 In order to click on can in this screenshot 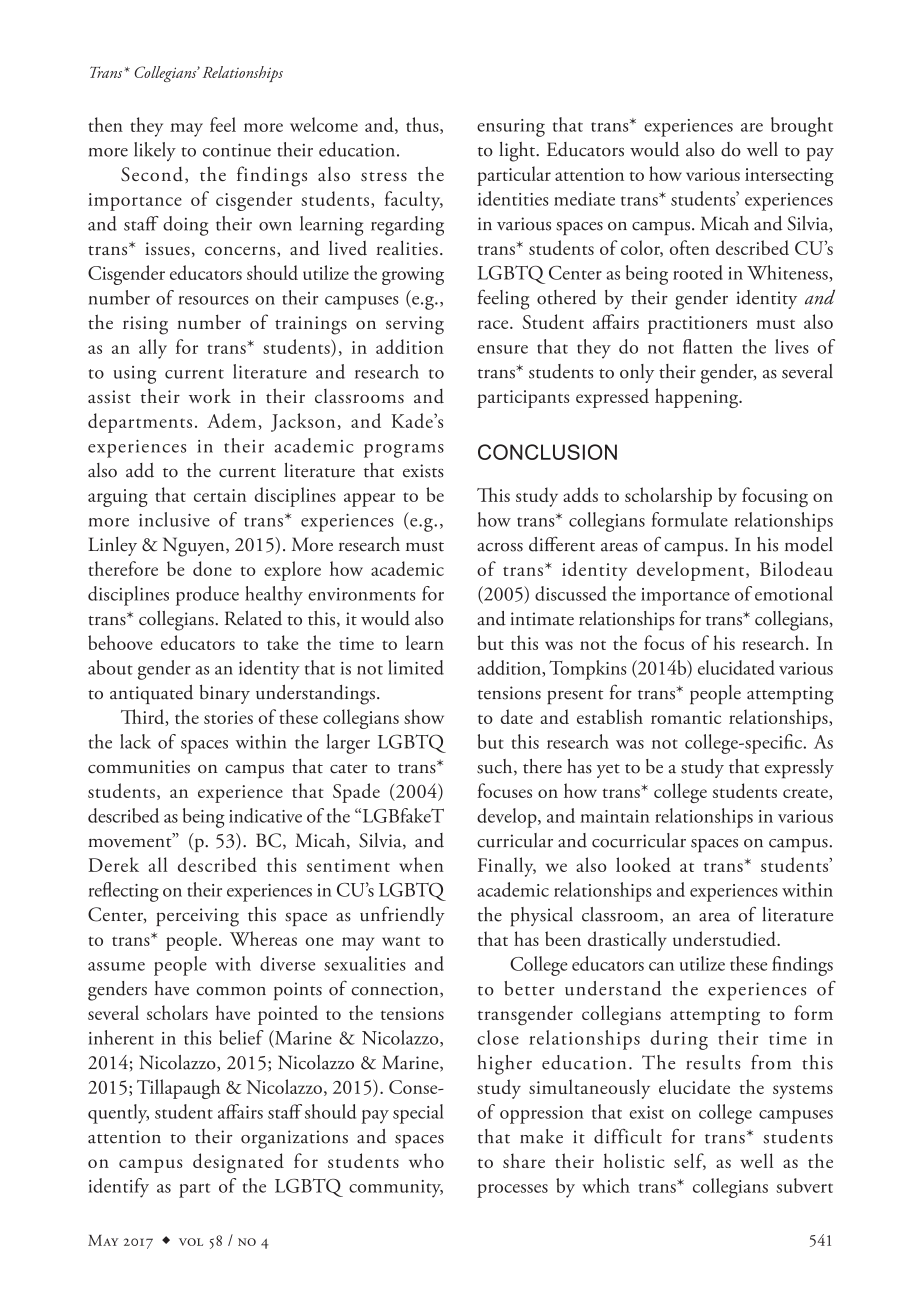, I will do `click(661, 966)`.
